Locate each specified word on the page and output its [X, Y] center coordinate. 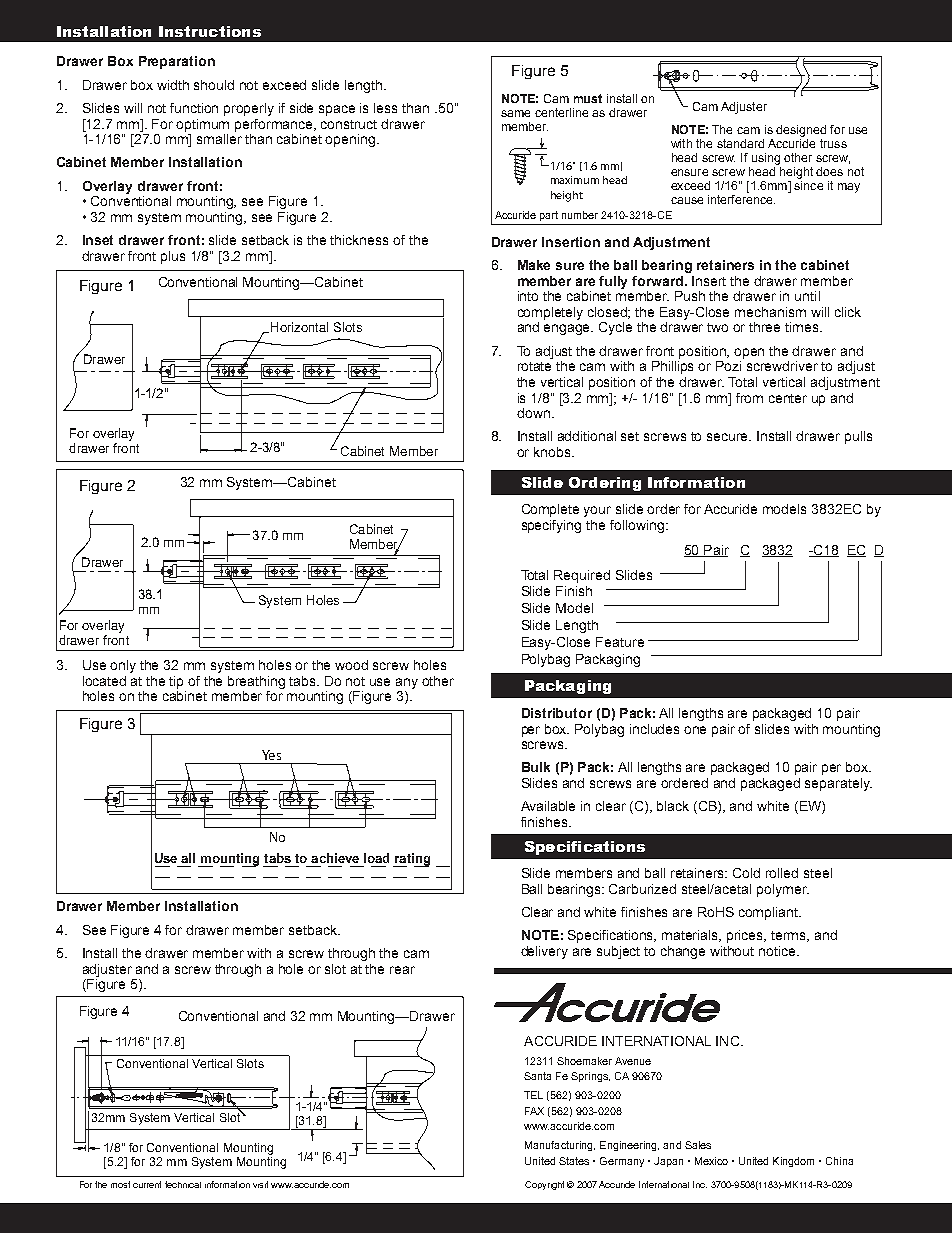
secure [729, 437]
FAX [534, 1111]
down [533, 413]
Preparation [177, 62]
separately [838, 784]
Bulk [536, 767]
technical [183, 1184]
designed [801, 131]
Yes [271, 755]
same [515, 113]
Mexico [711, 1161]
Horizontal [299, 327]
